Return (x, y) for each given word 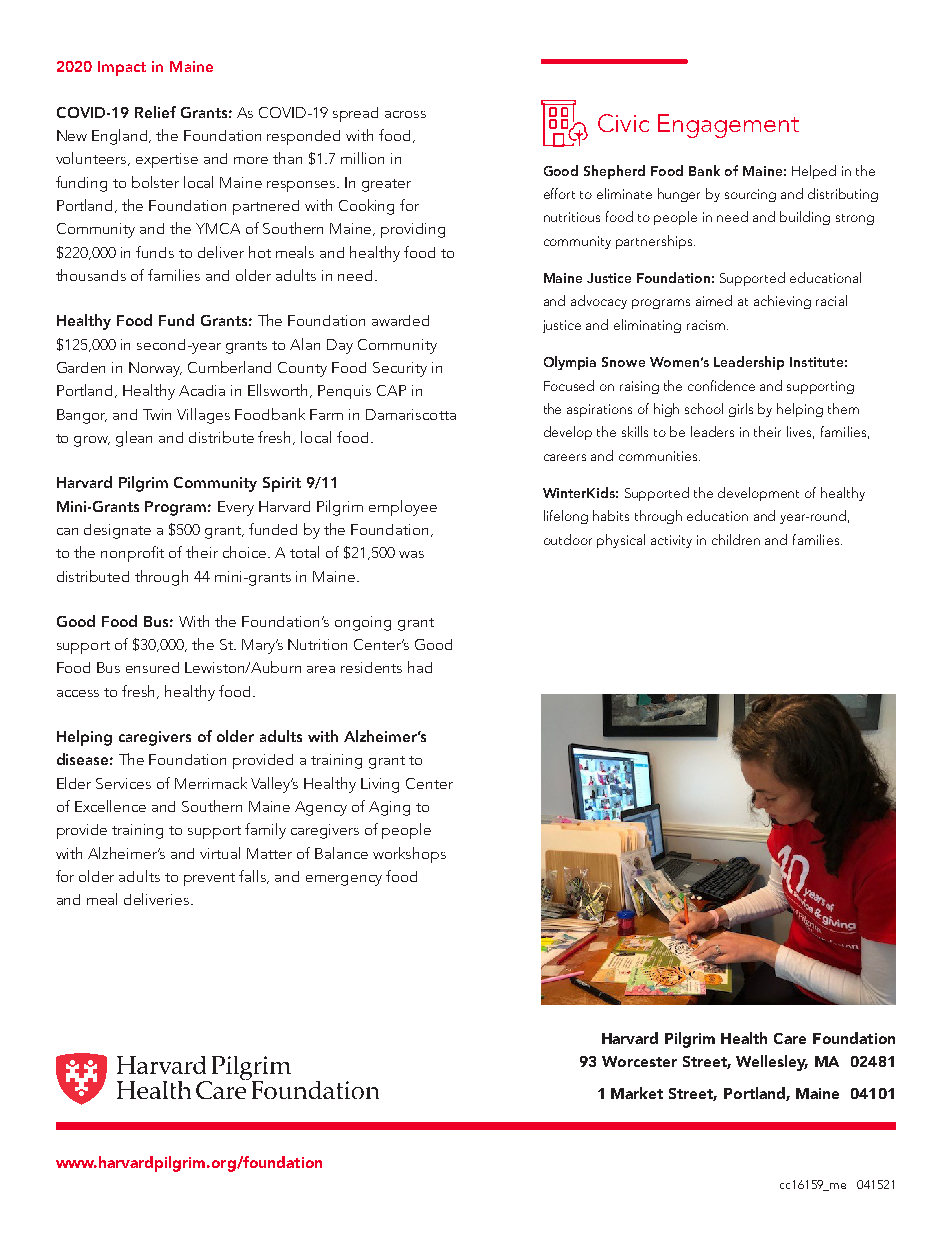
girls (741, 410)
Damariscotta (411, 414)
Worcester (639, 1061)
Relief (155, 112)
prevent (209, 879)
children (736, 539)
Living (380, 785)
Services (123, 783)
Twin (157, 414)
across (405, 114)
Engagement (728, 126)
